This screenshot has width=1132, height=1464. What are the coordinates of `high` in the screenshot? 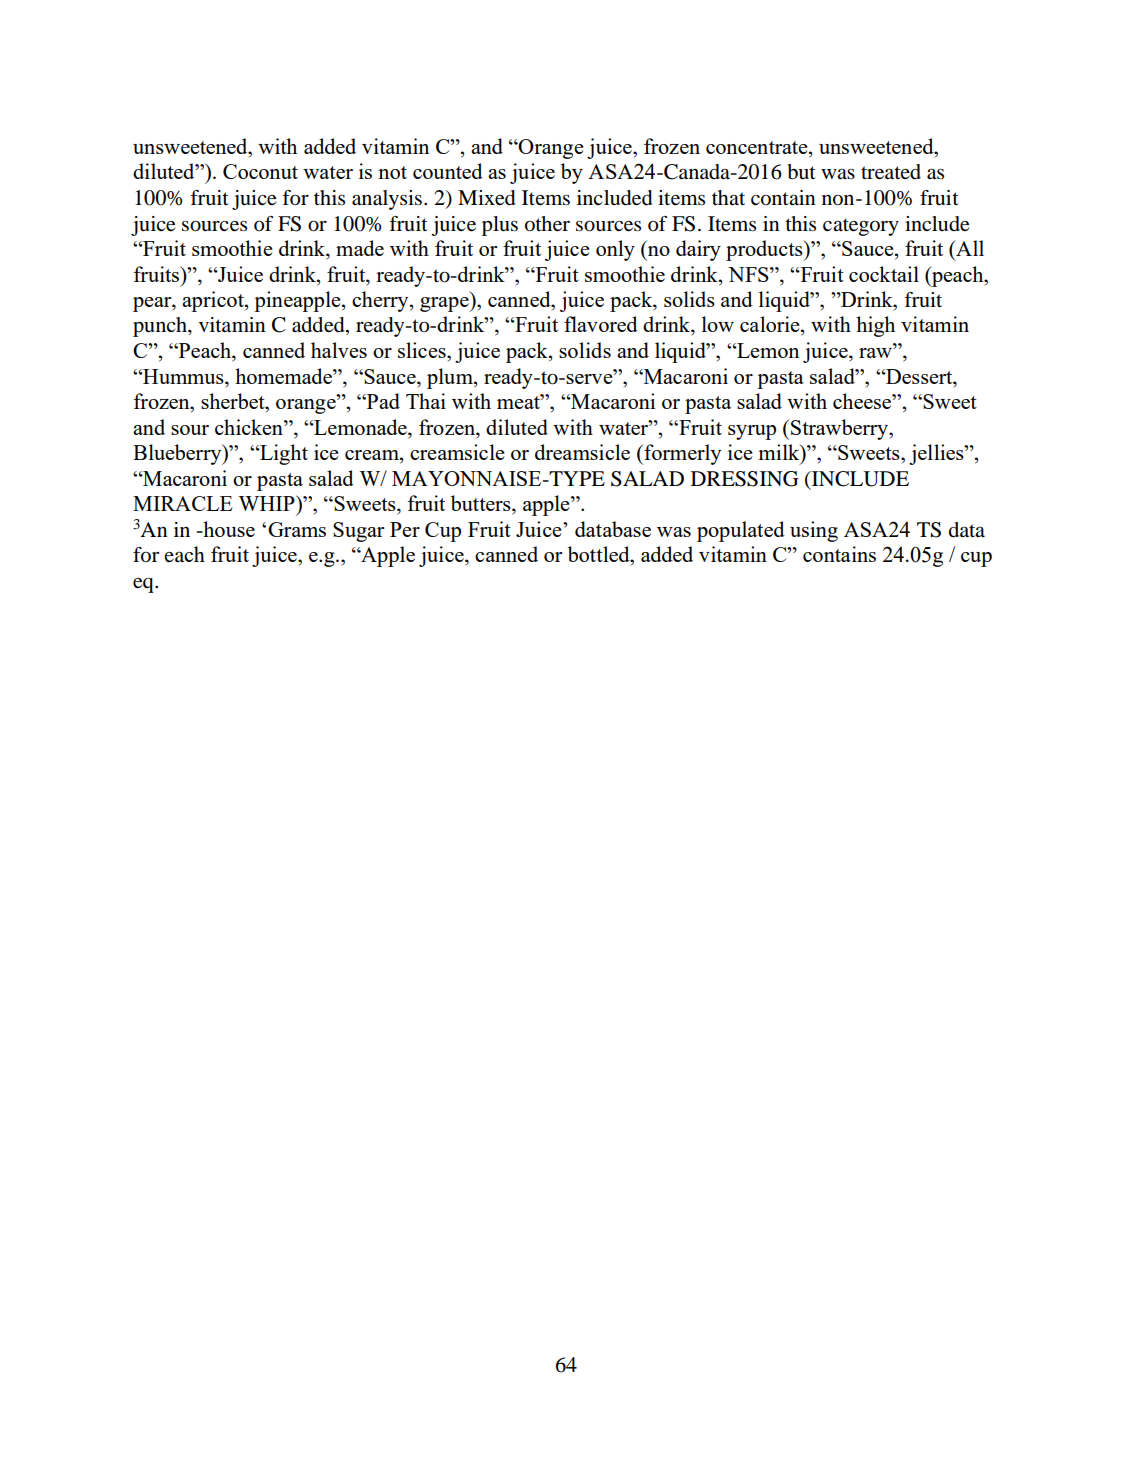 It's located at (875, 326).
